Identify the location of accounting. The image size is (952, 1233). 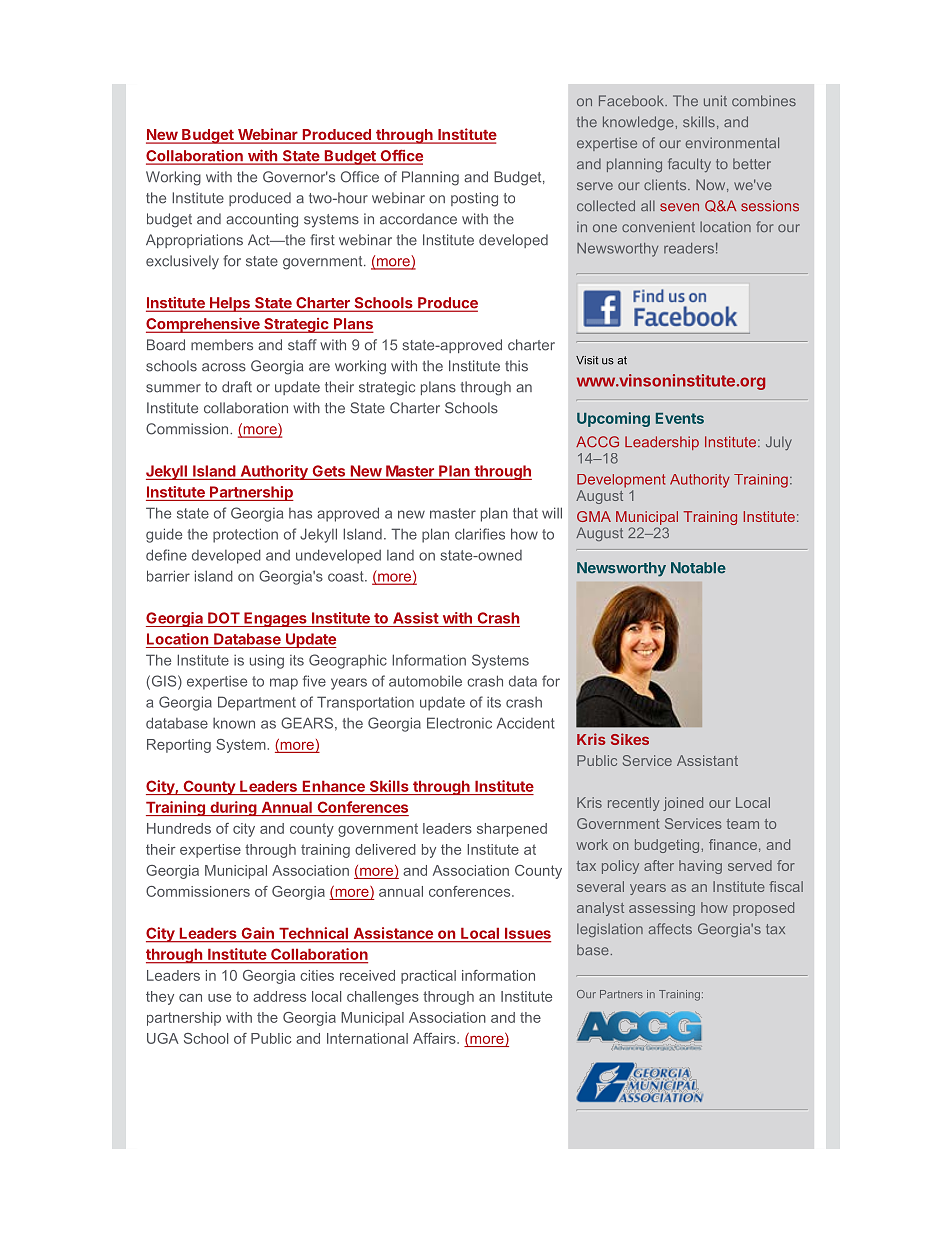
(262, 220).
